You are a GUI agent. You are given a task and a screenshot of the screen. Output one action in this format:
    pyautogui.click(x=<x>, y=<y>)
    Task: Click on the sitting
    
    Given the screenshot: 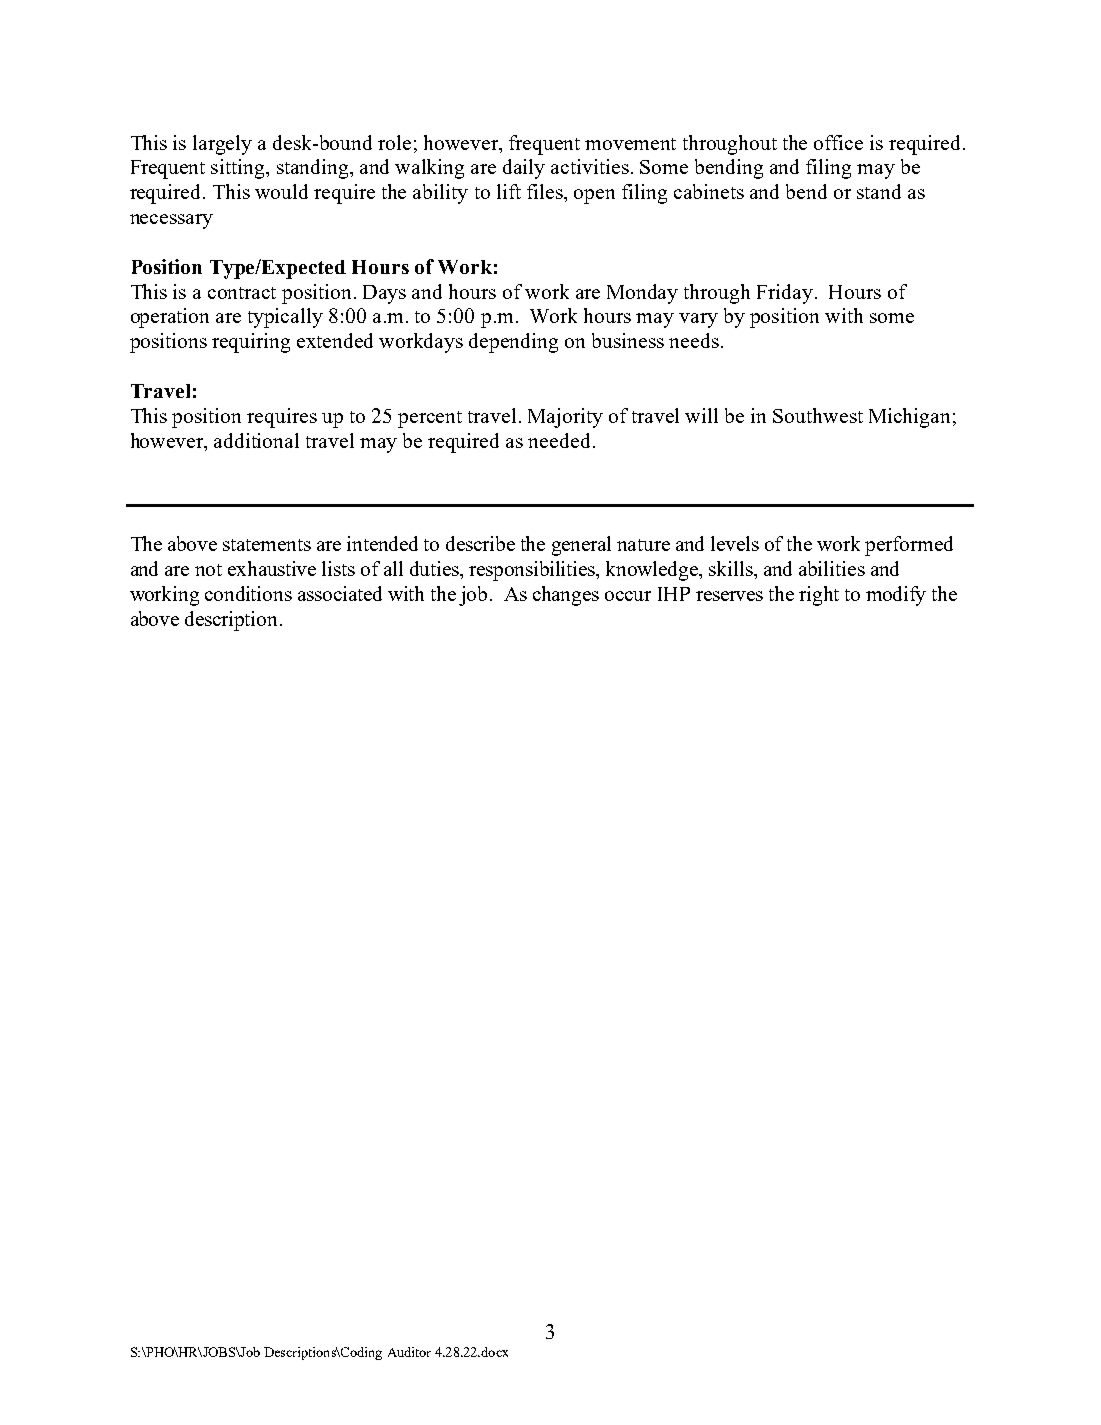 What is the action you would take?
    pyautogui.click(x=239, y=169)
